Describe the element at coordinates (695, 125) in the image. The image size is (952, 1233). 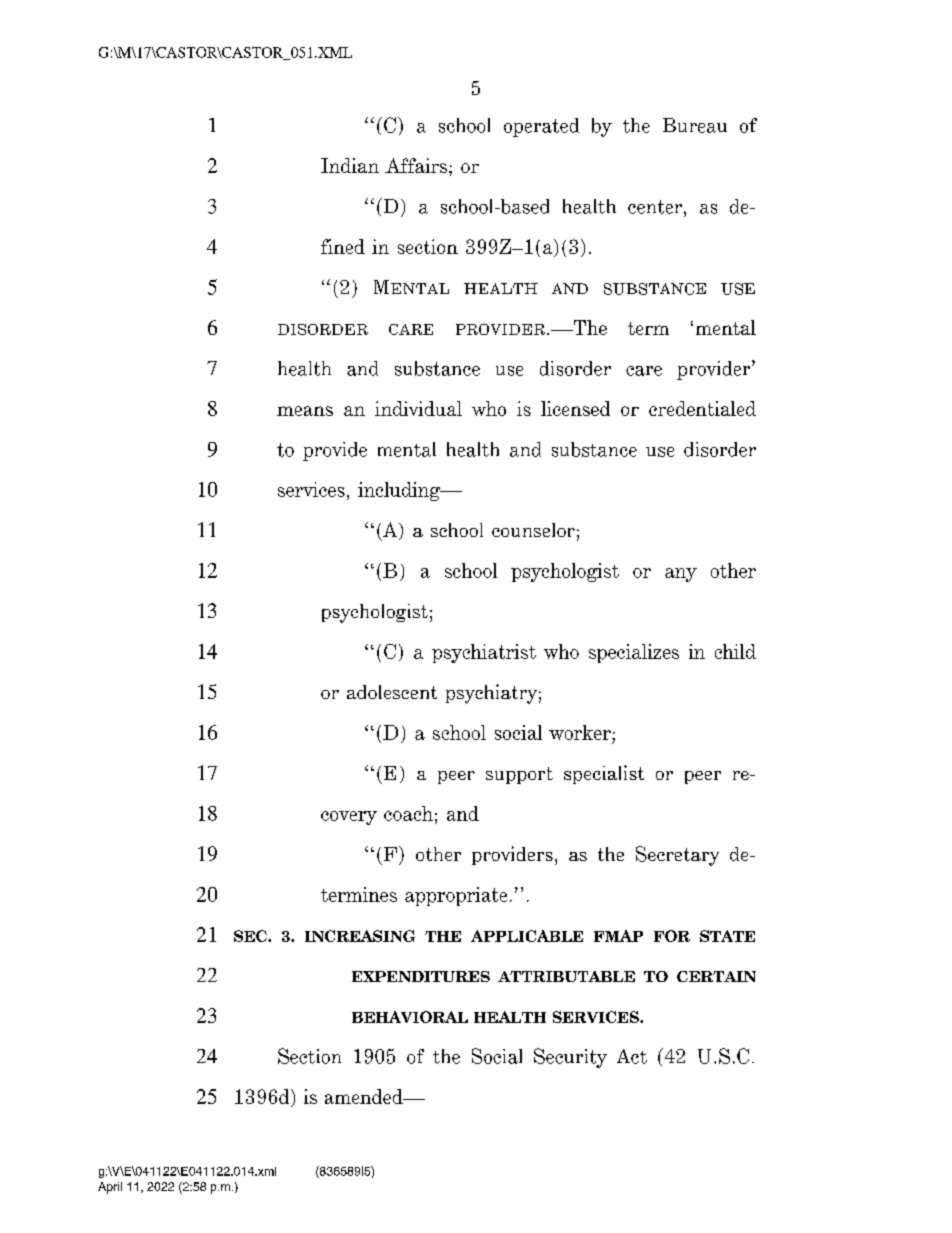
I see `Bureau` at that location.
